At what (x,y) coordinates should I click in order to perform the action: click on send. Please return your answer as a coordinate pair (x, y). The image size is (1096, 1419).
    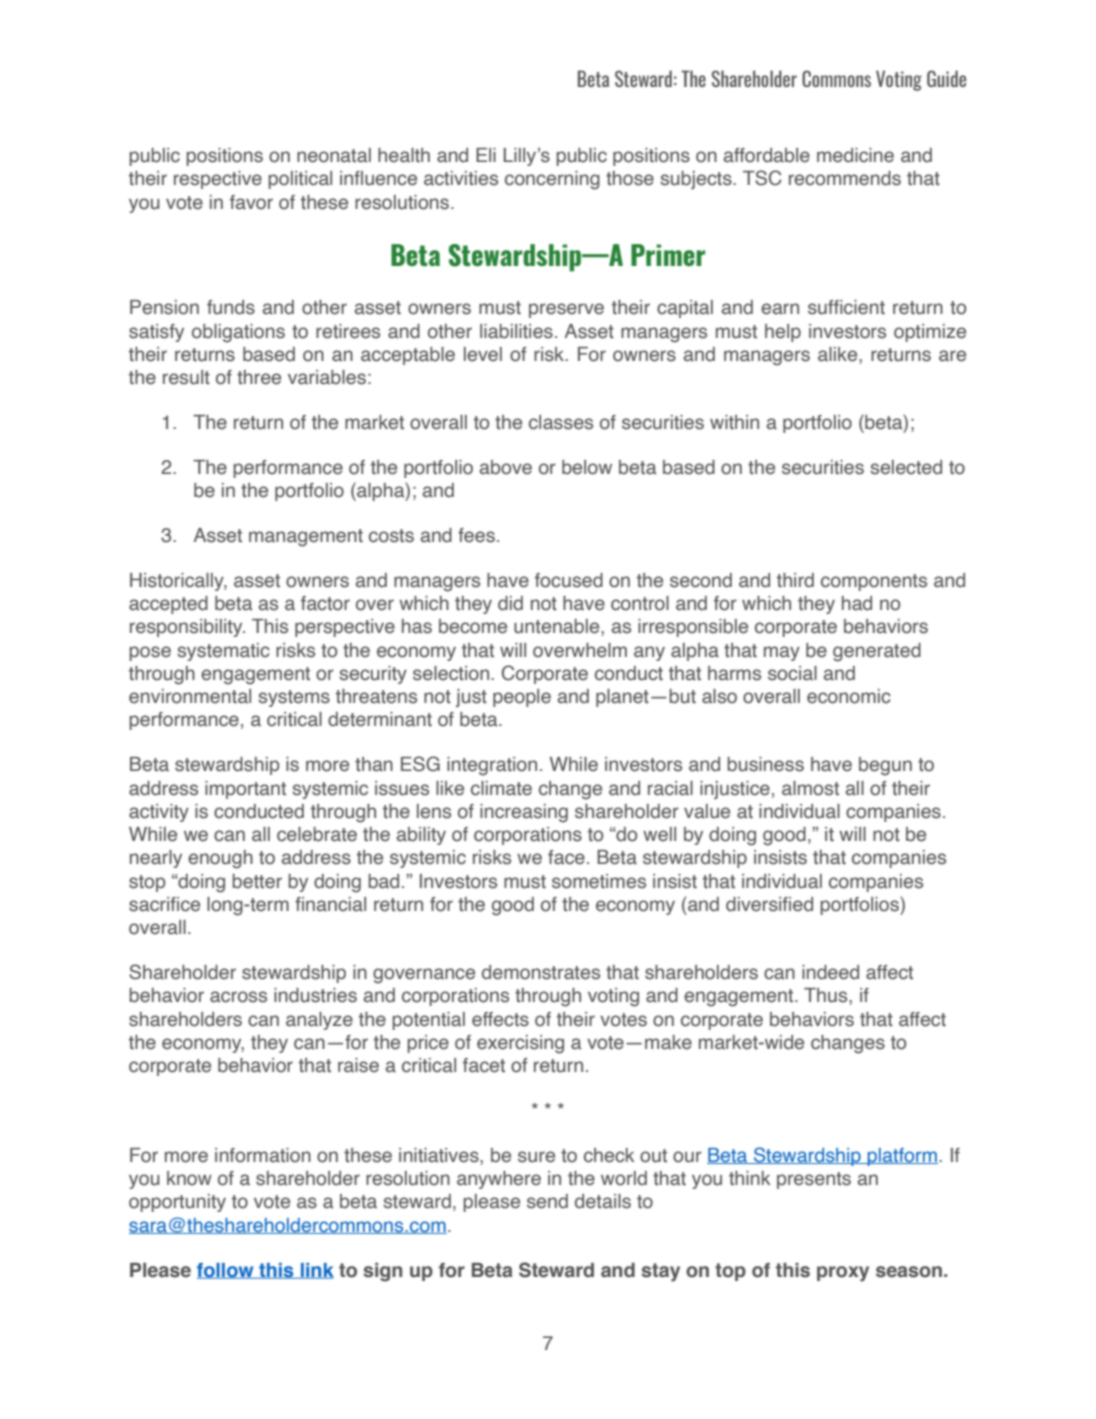
    Looking at the image, I should click on (547, 1201).
